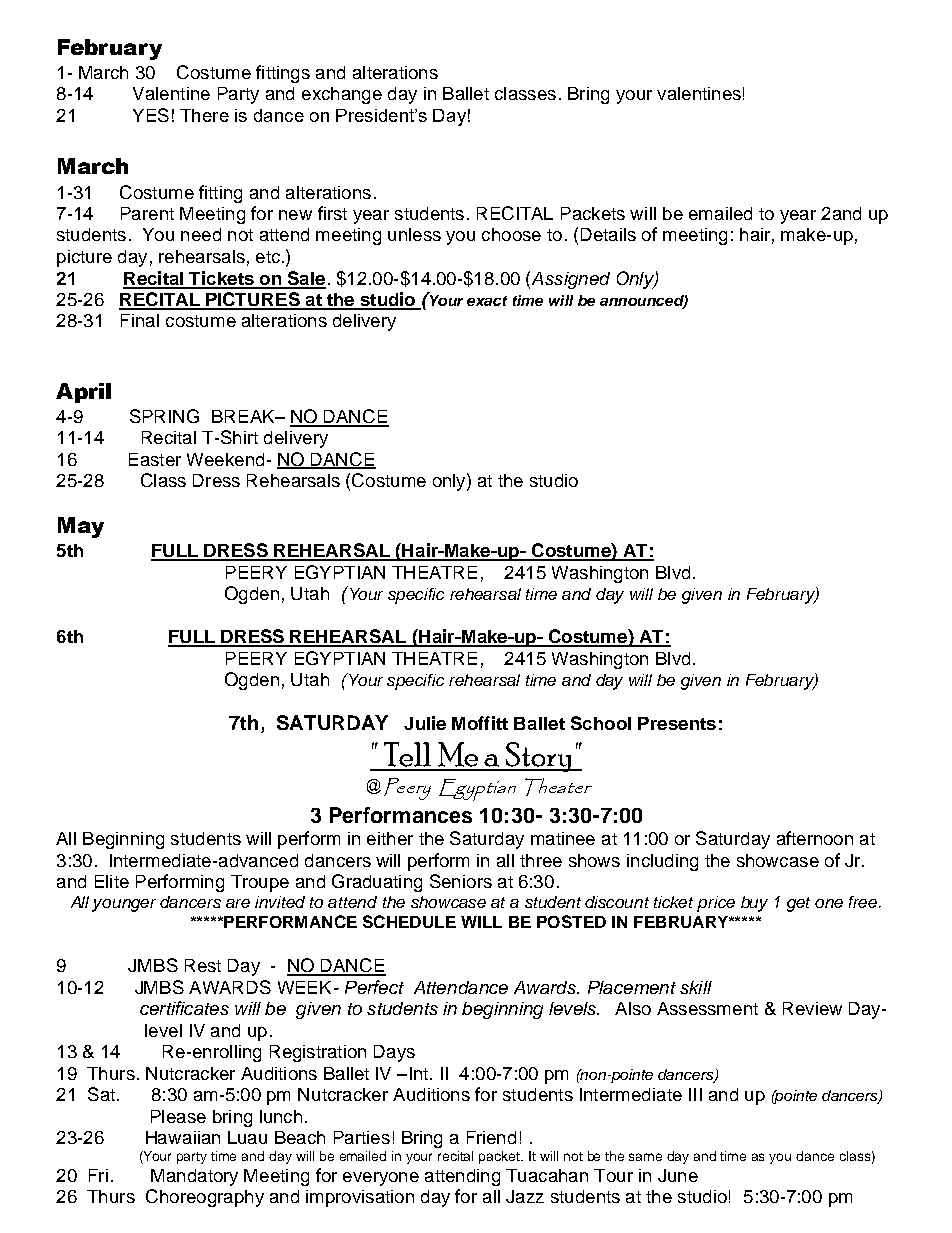 The width and height of the screenshot is (952, 1233). Describe the element at coordinates (81, 527) in the screenshot. I see `May` at that location.
